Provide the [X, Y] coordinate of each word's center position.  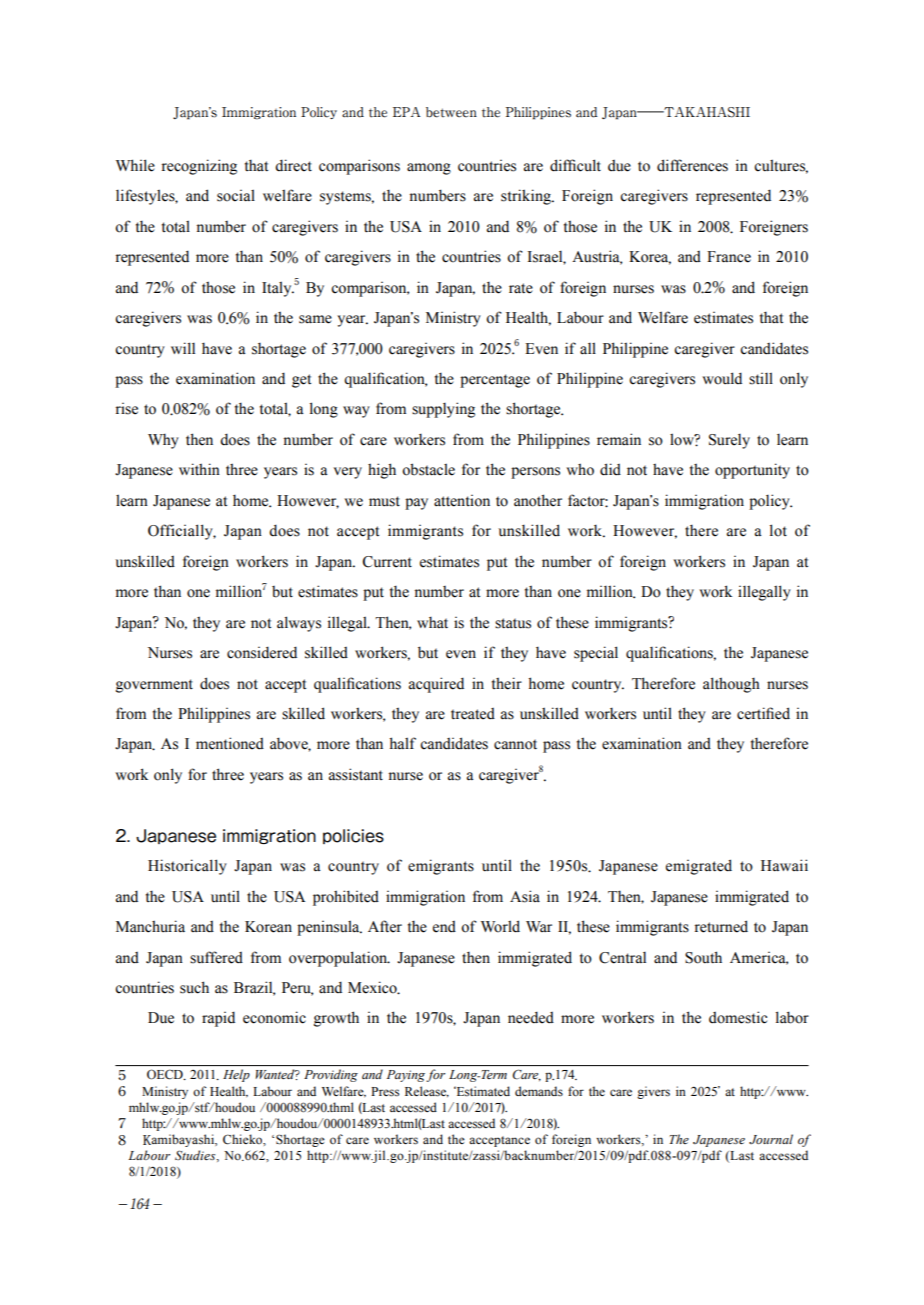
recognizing [199, 167]
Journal [771, 1139]
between [451, 112]
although [731, 685]
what [432, 622]
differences [692, 165]
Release [426, 1091]
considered [262, 652]
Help [236, 1075]
